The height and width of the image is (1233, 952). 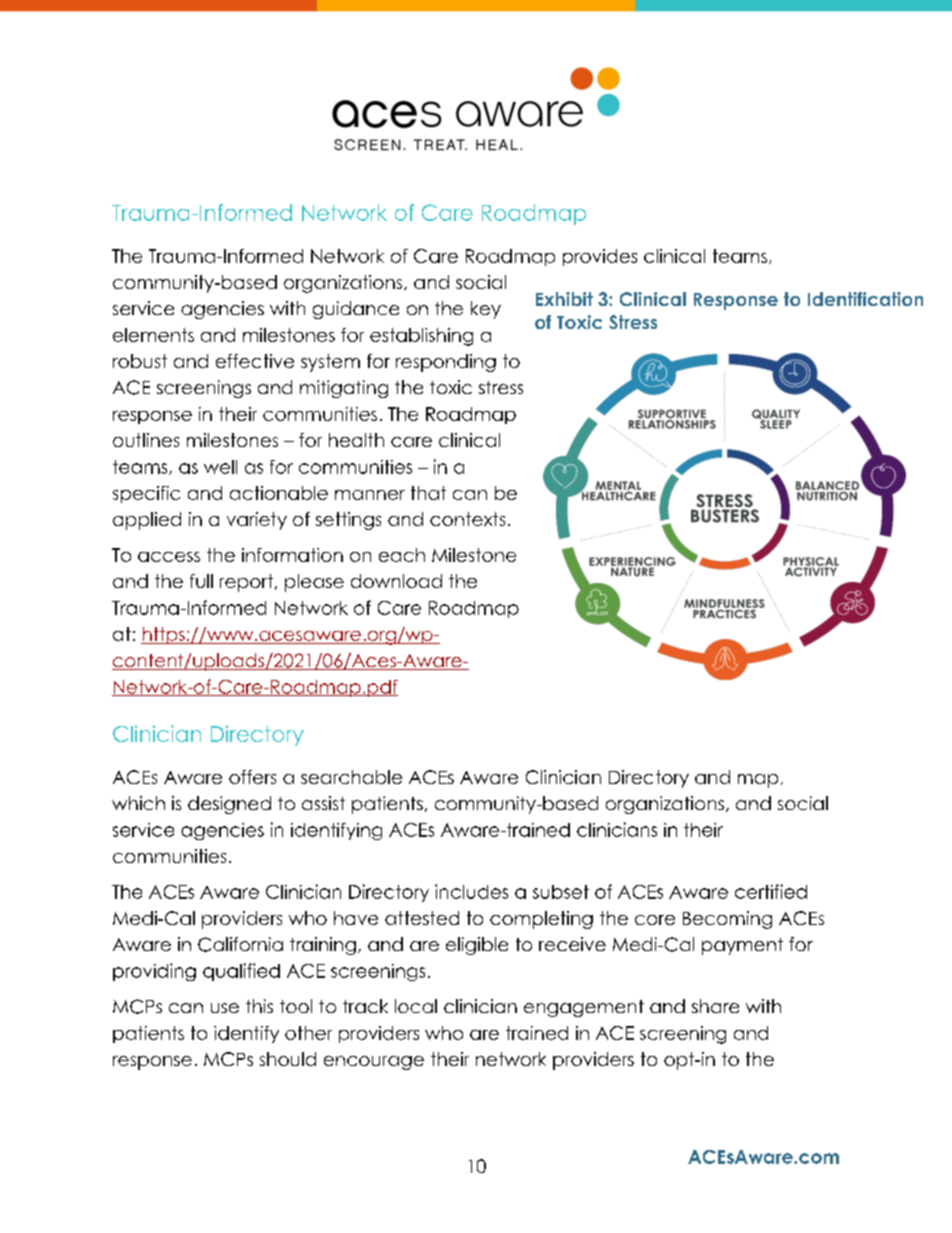 What do you see at coordinates (225, 1008) in the image?
I see `use` at bounding box center [225, 1008].
